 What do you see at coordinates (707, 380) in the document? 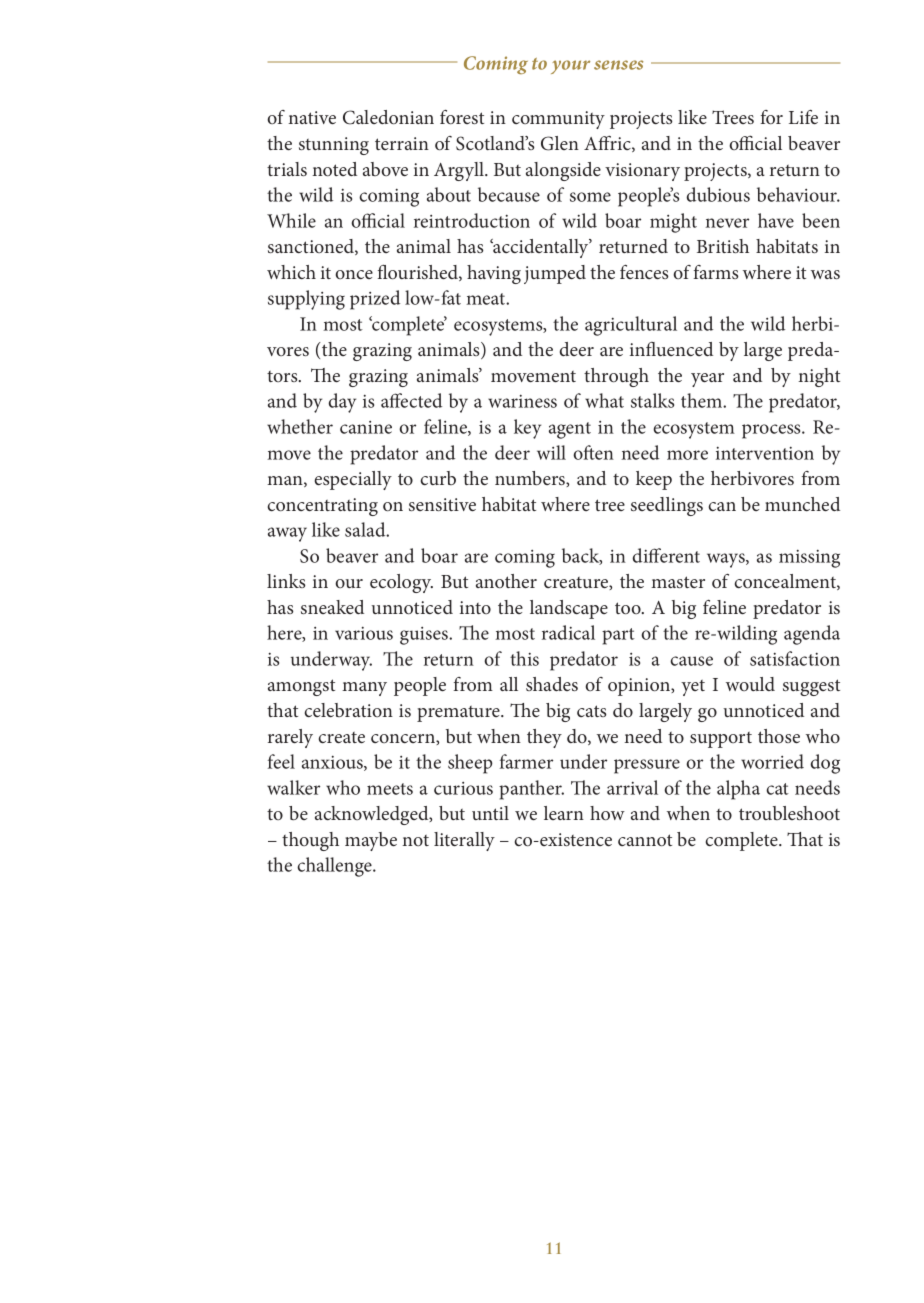
I see `year` at bounding box center [707, 380].
